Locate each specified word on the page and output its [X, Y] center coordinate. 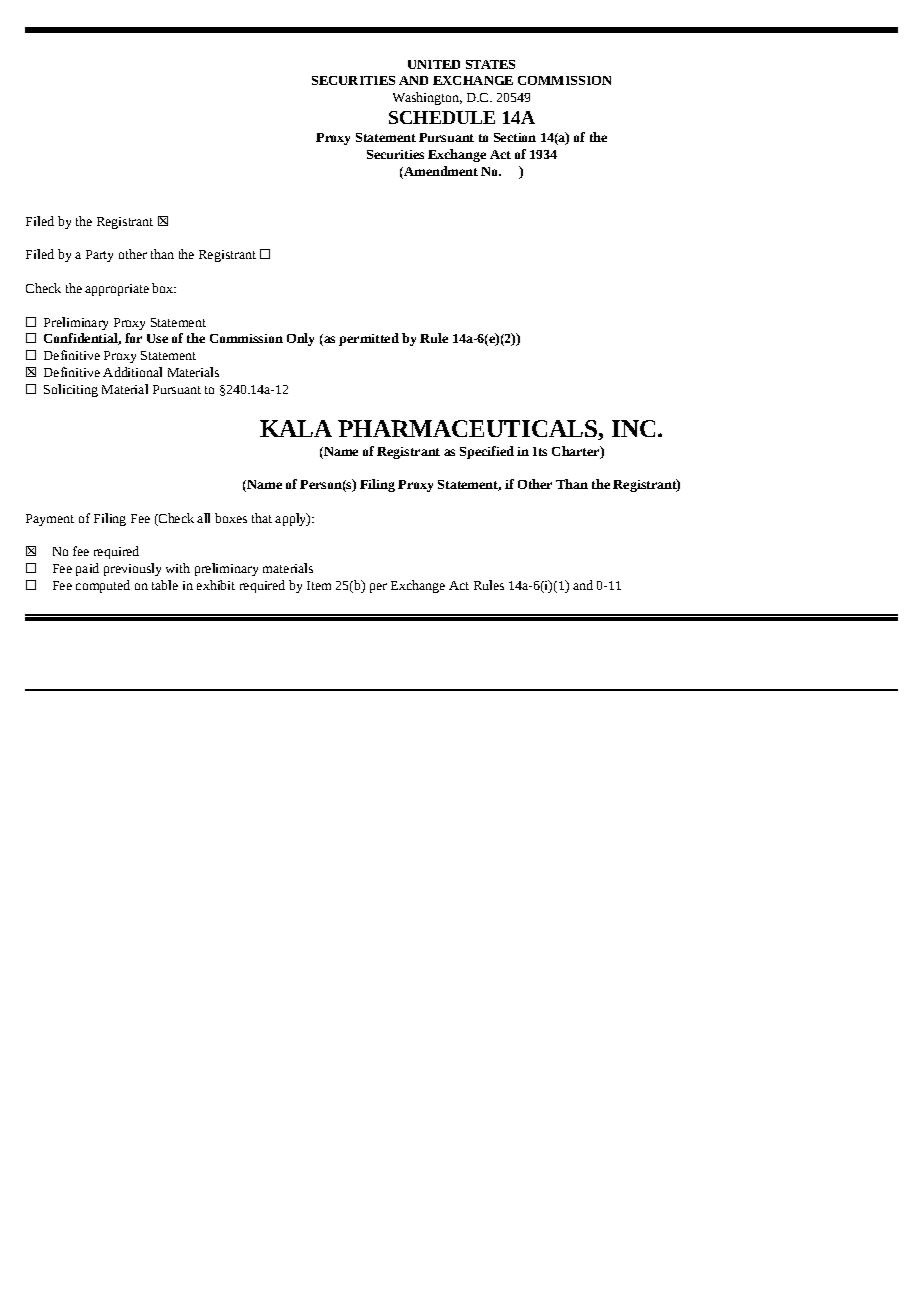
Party [99, 256]
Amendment [440, 171]
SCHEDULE [442, 117]
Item [319, 585]
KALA [296, 428]
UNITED [434, 64]
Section [515, 137]
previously [132, 569]
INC [633, 428]
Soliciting [71, 390]
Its [540, 451]
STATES [490, 64]
